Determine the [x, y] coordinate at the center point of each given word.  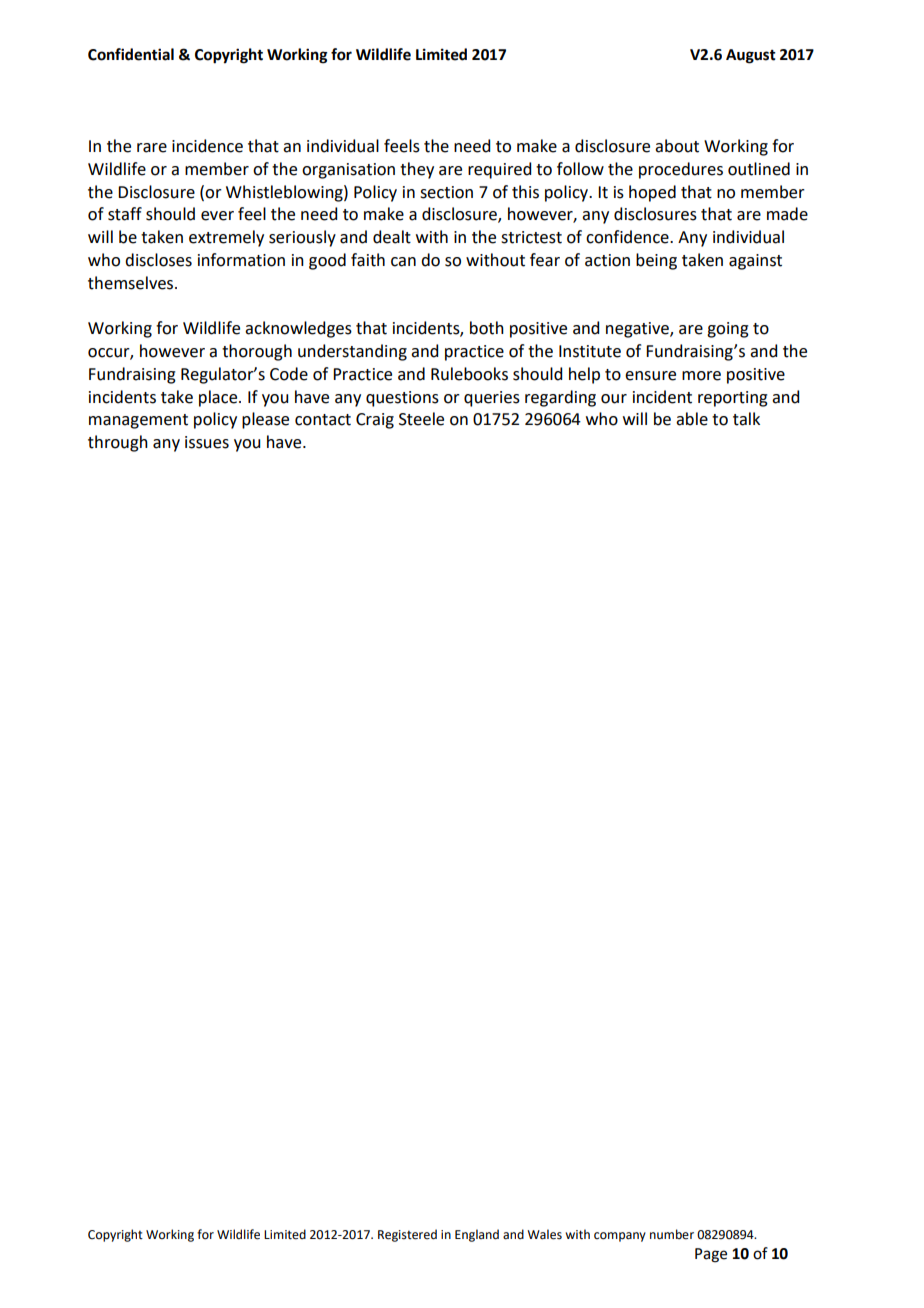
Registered [407, 1235]
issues [207, 442]
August [751, 56]
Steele [421, 419]
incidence [207, 146]
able [692, 419]
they [417, 170]
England [477, 1235]
